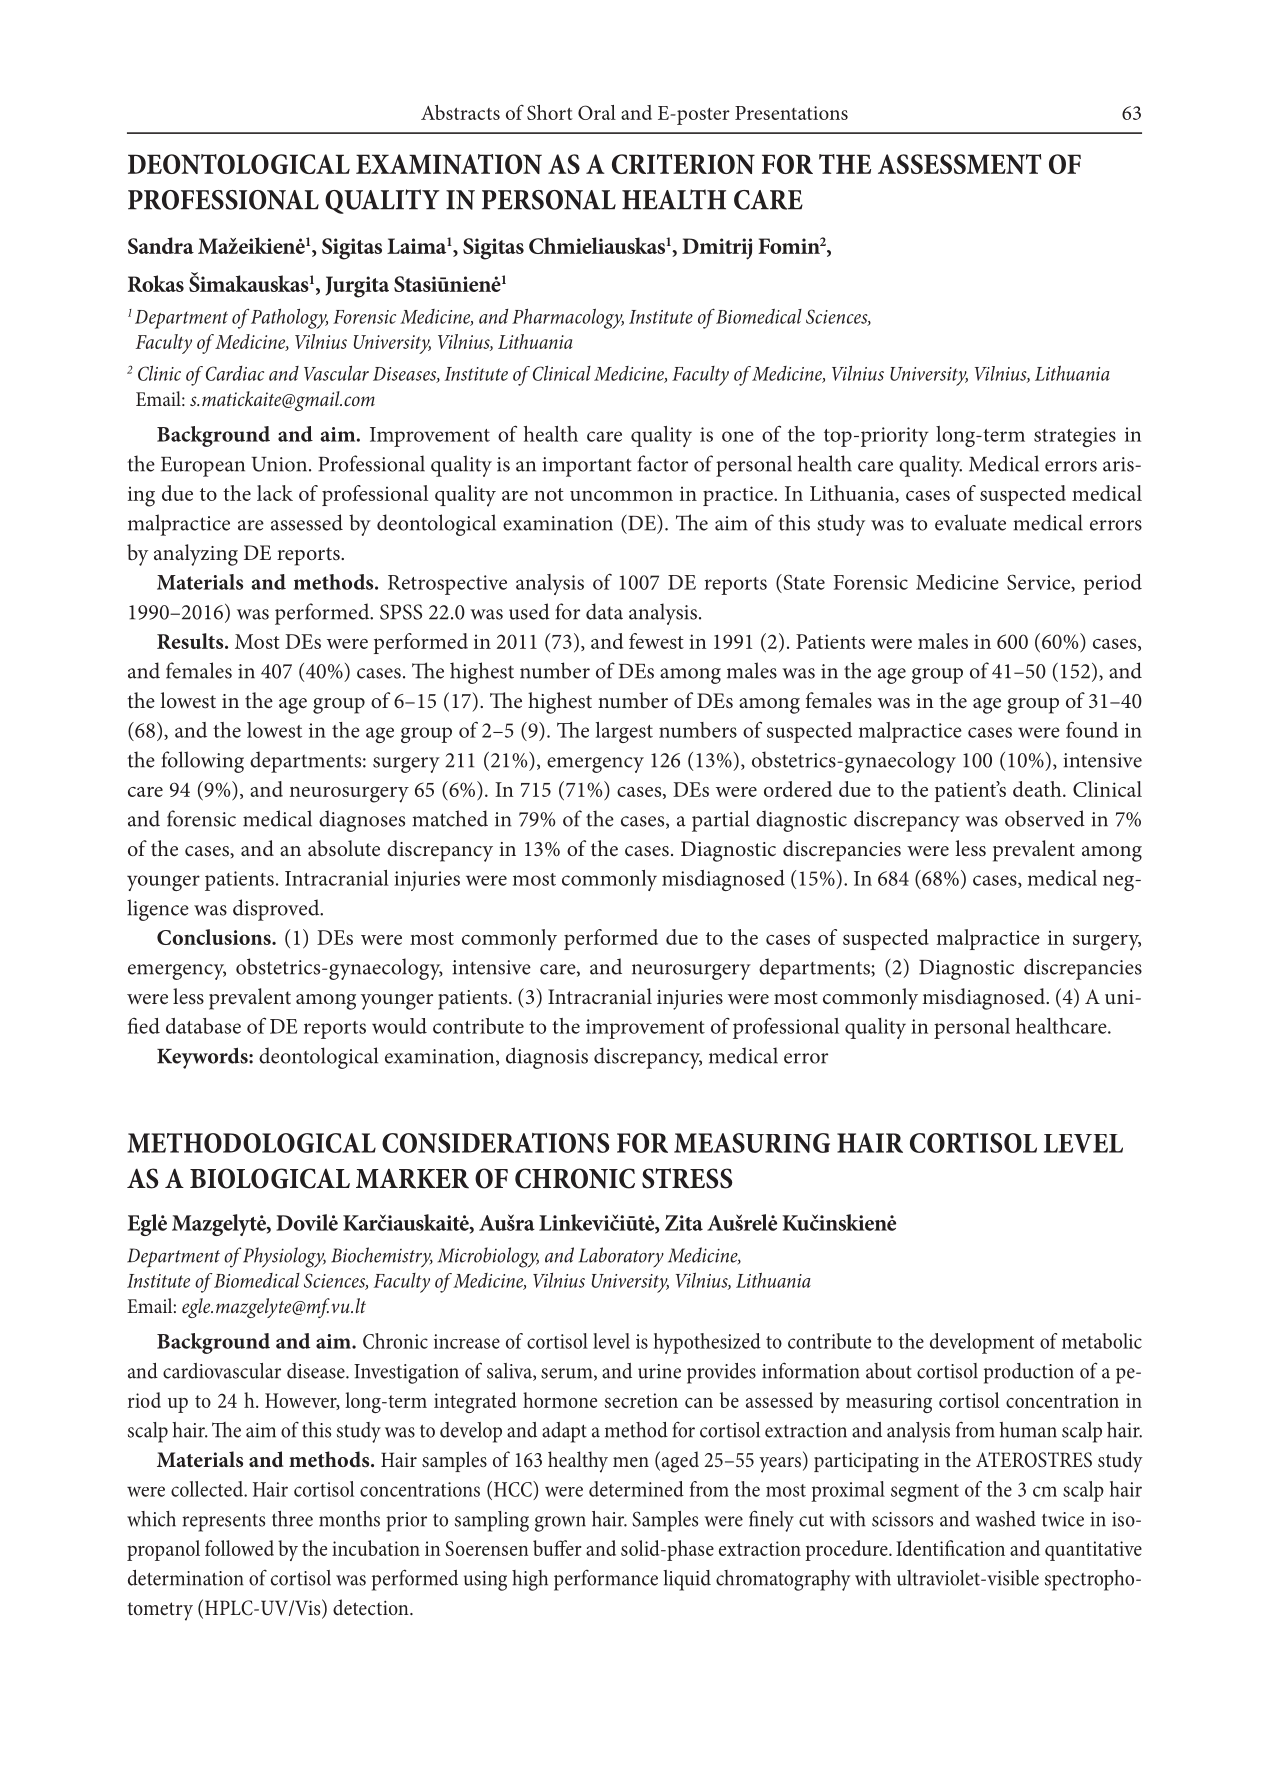 The height and width of the image is (1776, 1269). I want to click on disproved, so click(277, 910).
